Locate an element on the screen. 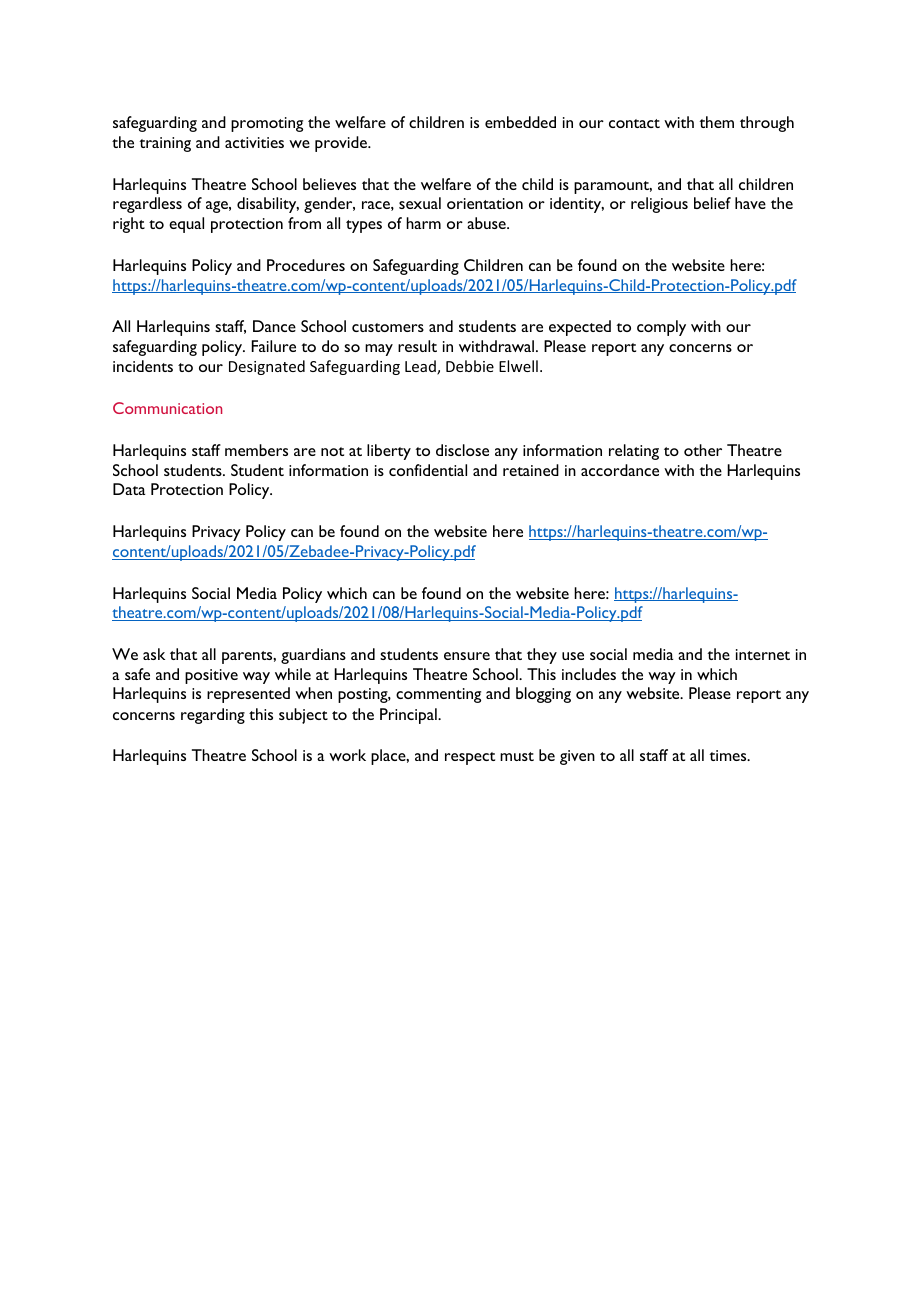 The height and width of the screenshot is (1308, 924). result is located at coordinates (417, 346).
